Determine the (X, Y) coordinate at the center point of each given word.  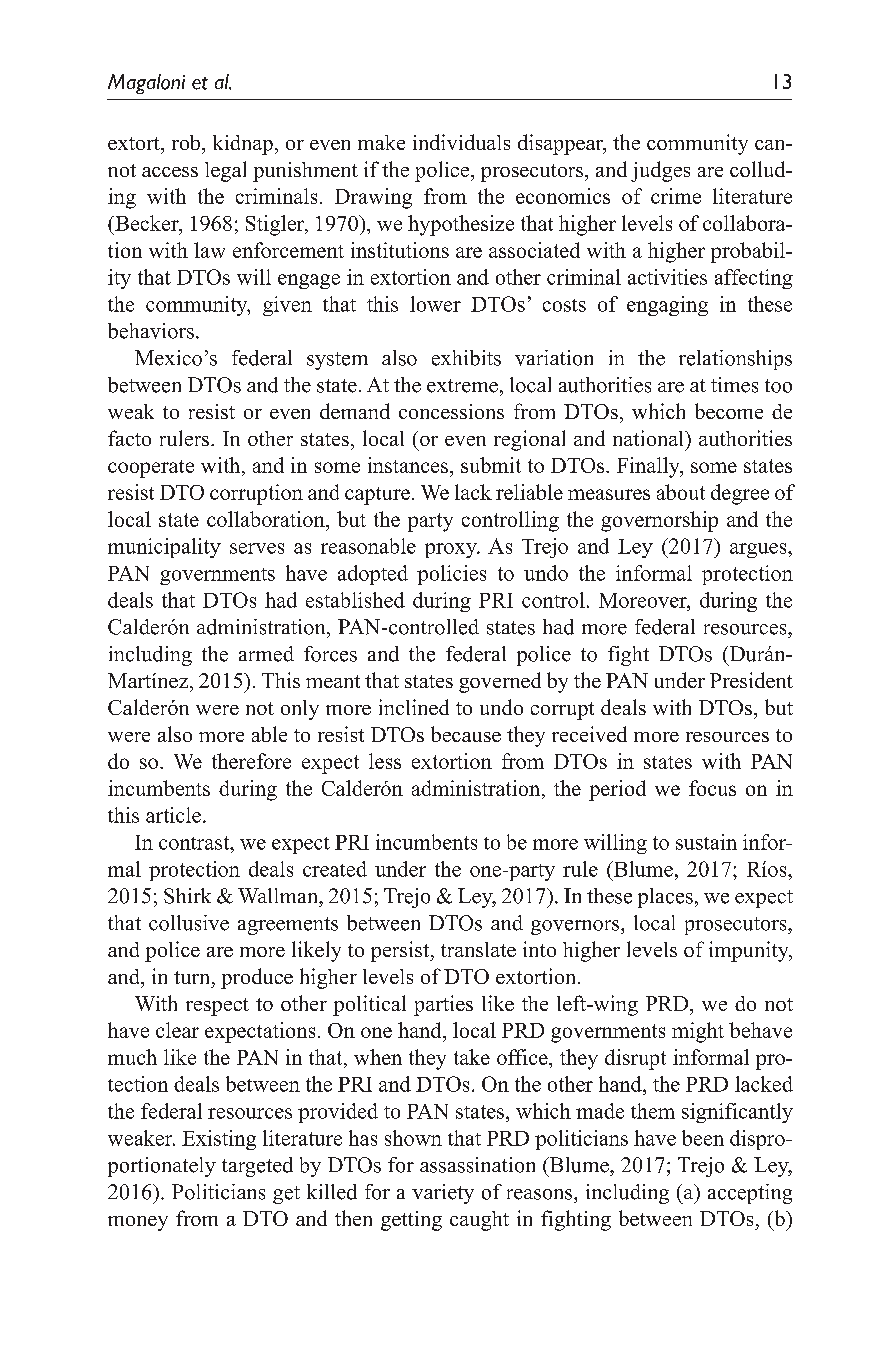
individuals (461, 142)
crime (676, 196)
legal (225, 171)
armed (266, 654)
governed (500, 682)
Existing (219, 1140)
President (751, 680)
